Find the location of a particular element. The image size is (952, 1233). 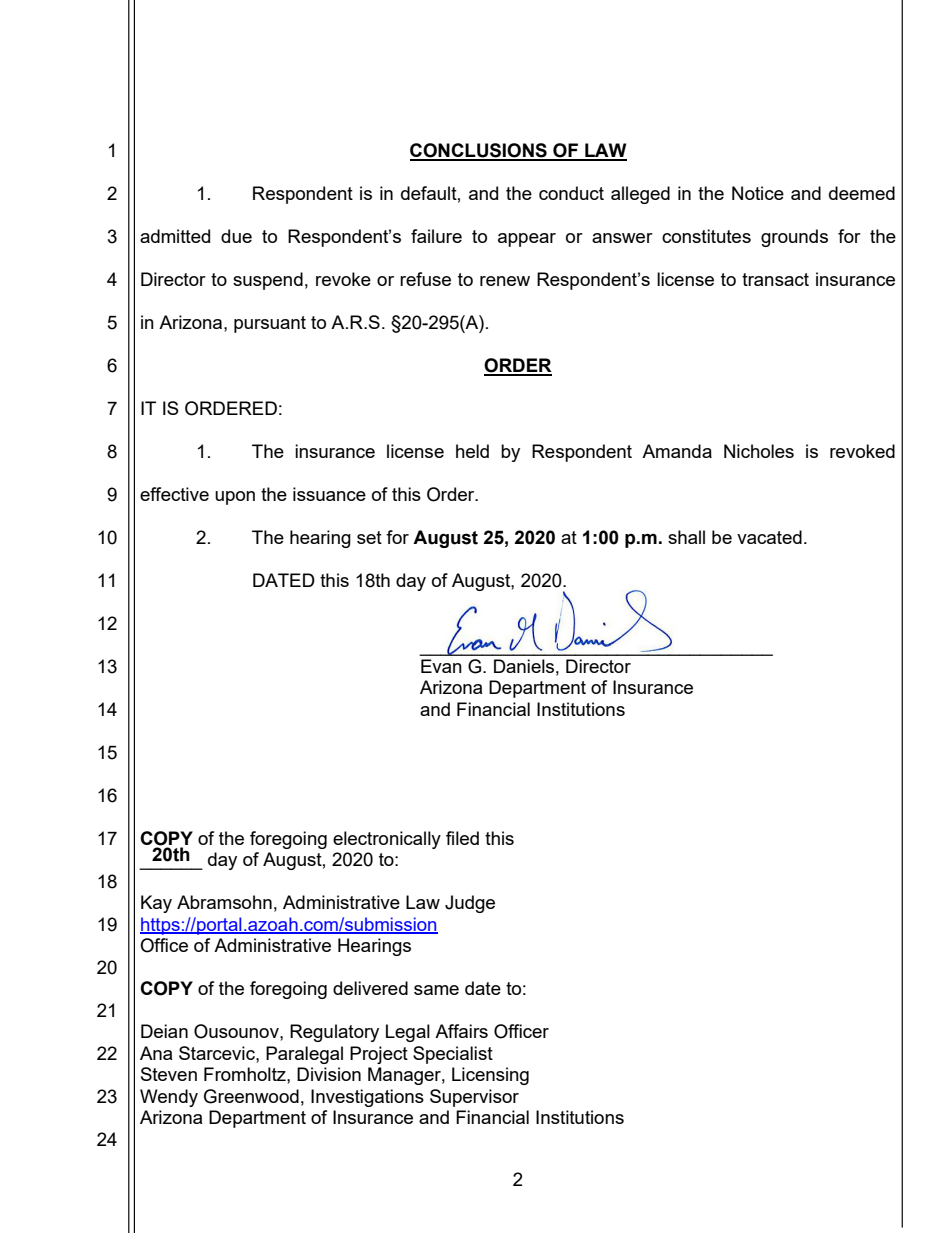

shall is located at coordinates (686, 537).
